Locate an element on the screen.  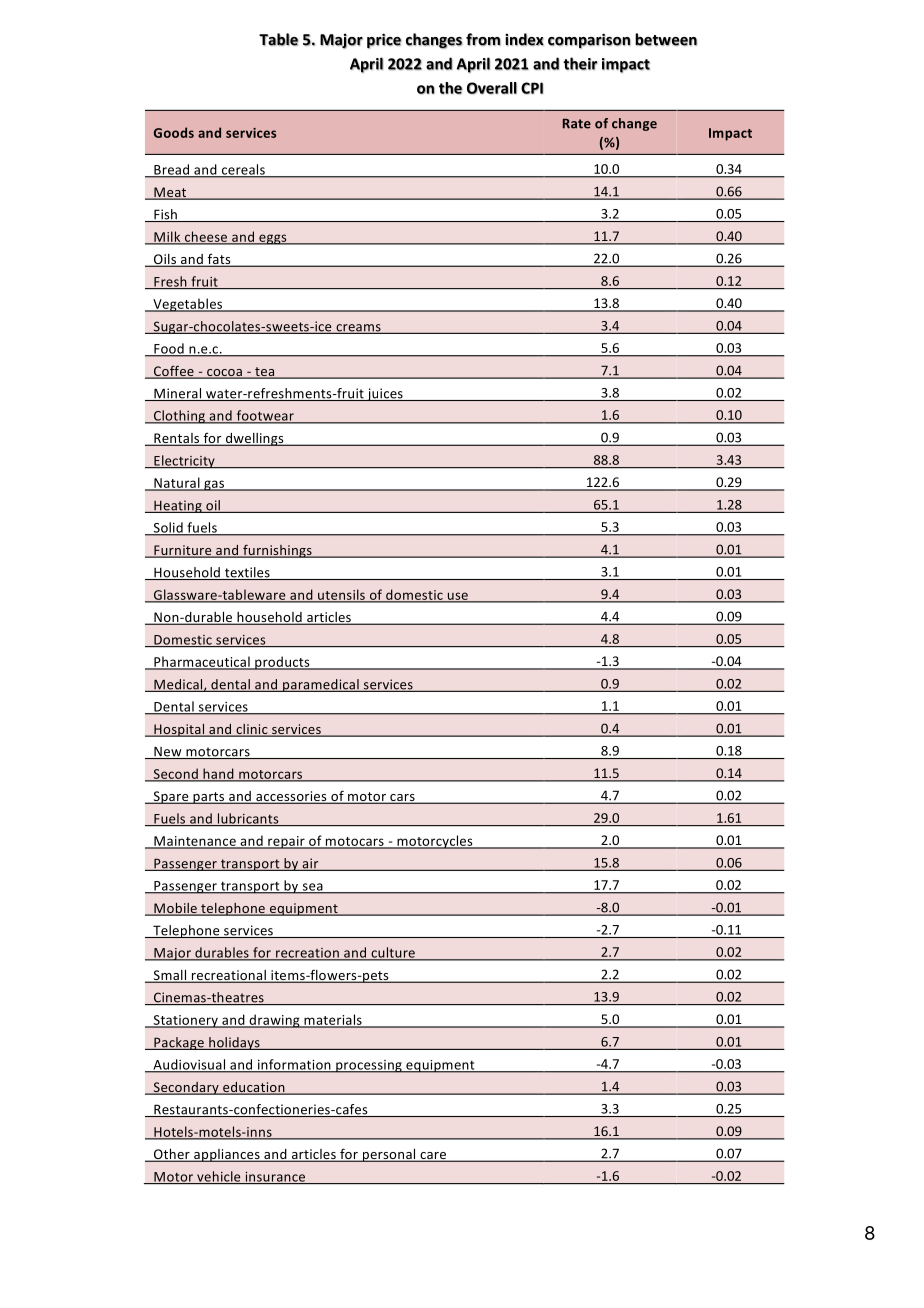
Rate is located at coordinates (577, 124).
